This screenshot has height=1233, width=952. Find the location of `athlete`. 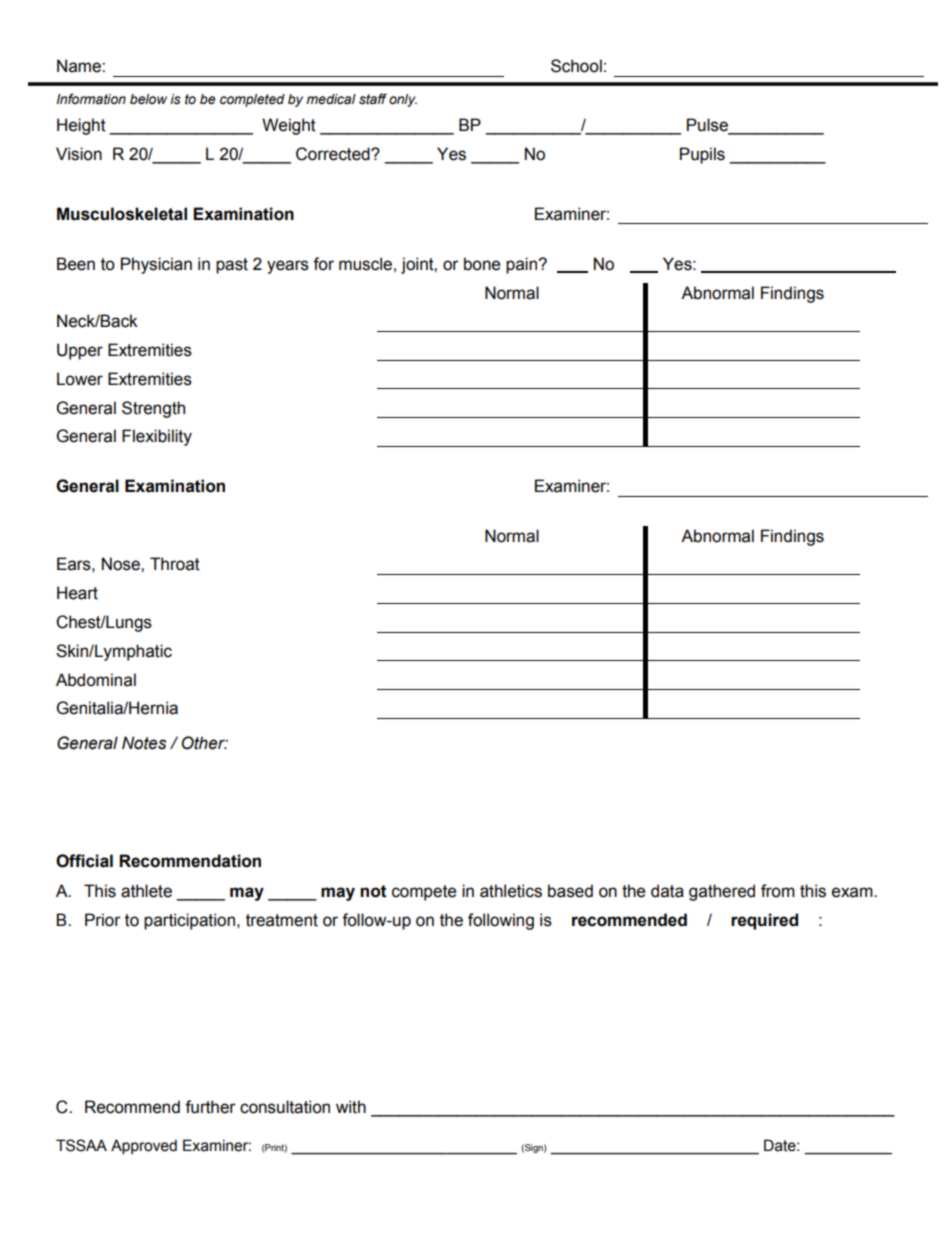

athlete is located at coordinates (146, 891).
